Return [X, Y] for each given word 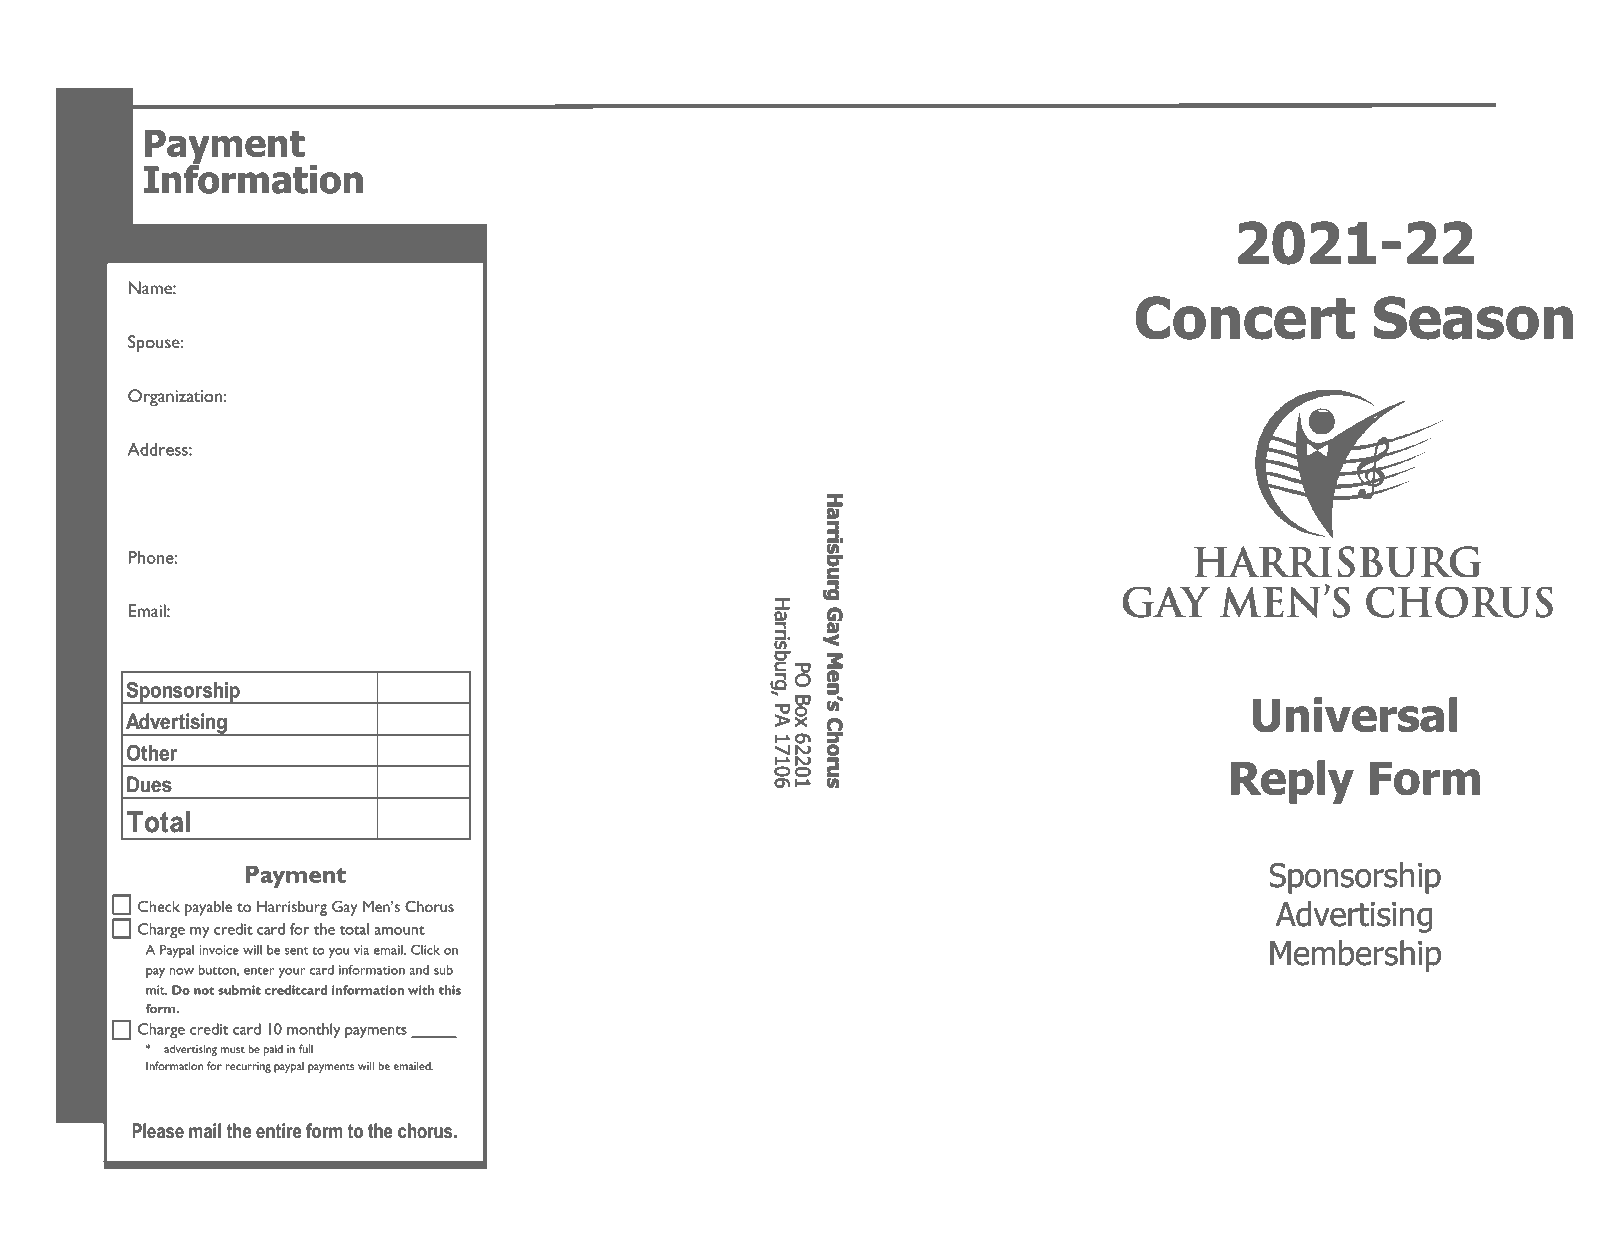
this [450, 990]
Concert [1245, 318]
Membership [1355, 956]
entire [278, 1131]
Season [1473, 318]
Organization [175, 397]
